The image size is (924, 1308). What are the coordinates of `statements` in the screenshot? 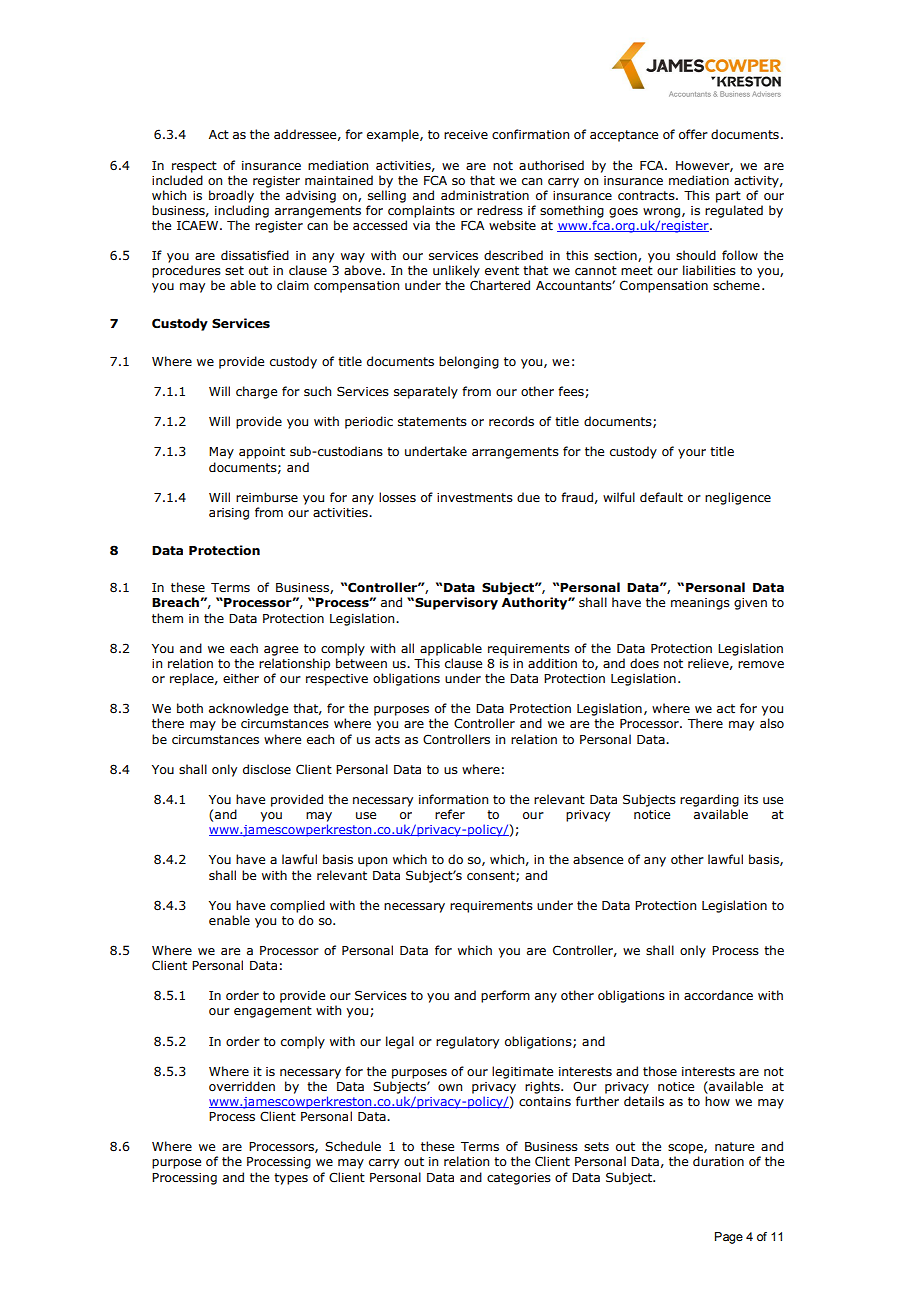 It's located at (432, 422).
